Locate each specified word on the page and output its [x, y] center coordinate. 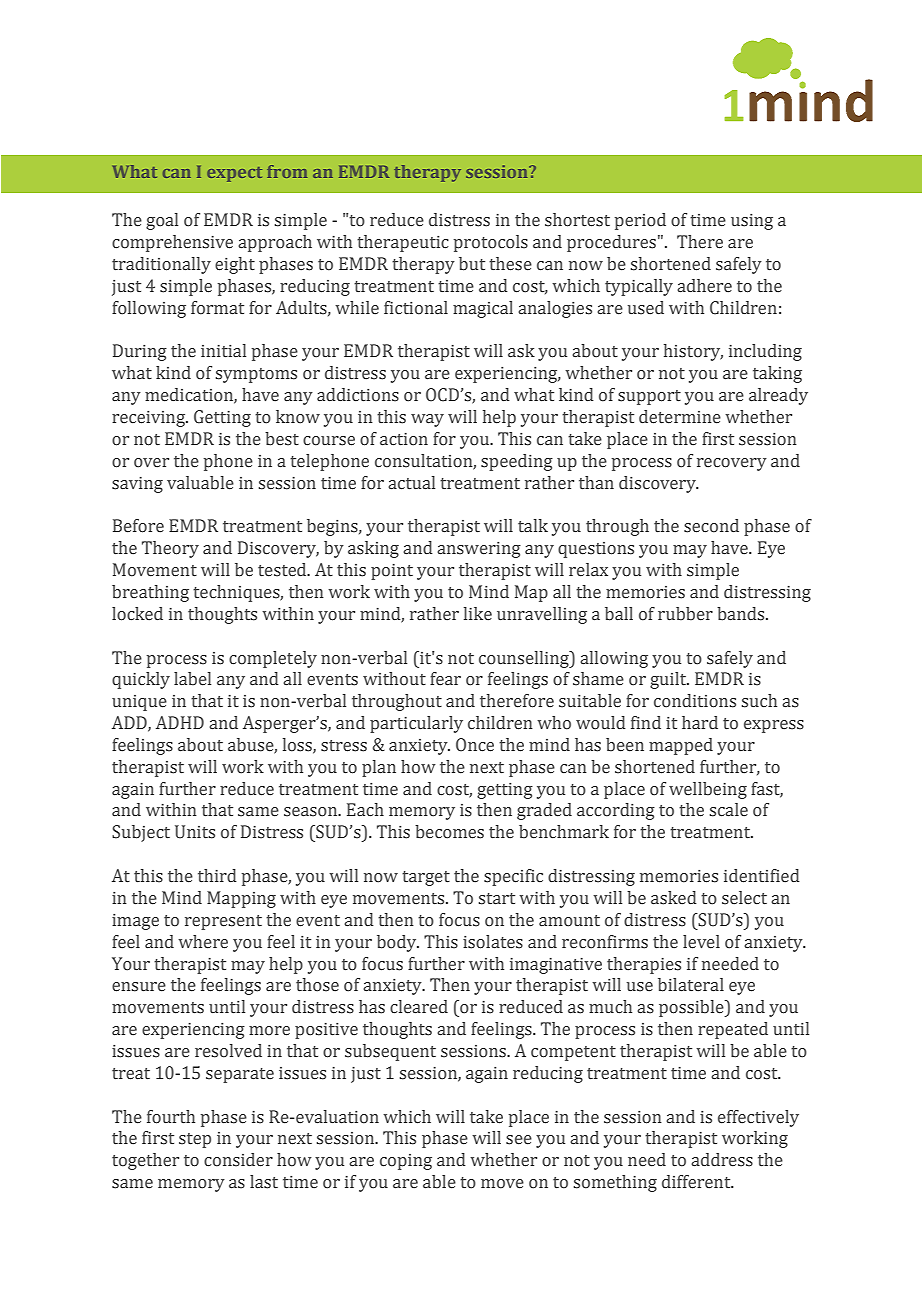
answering [479, 550]
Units [195, 832]
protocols [491, 243]
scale [729, 810]
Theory [170, 549]
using [752, 222]
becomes [449, 832]
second [711, 526]
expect [234, 174]
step [195, 1140]
